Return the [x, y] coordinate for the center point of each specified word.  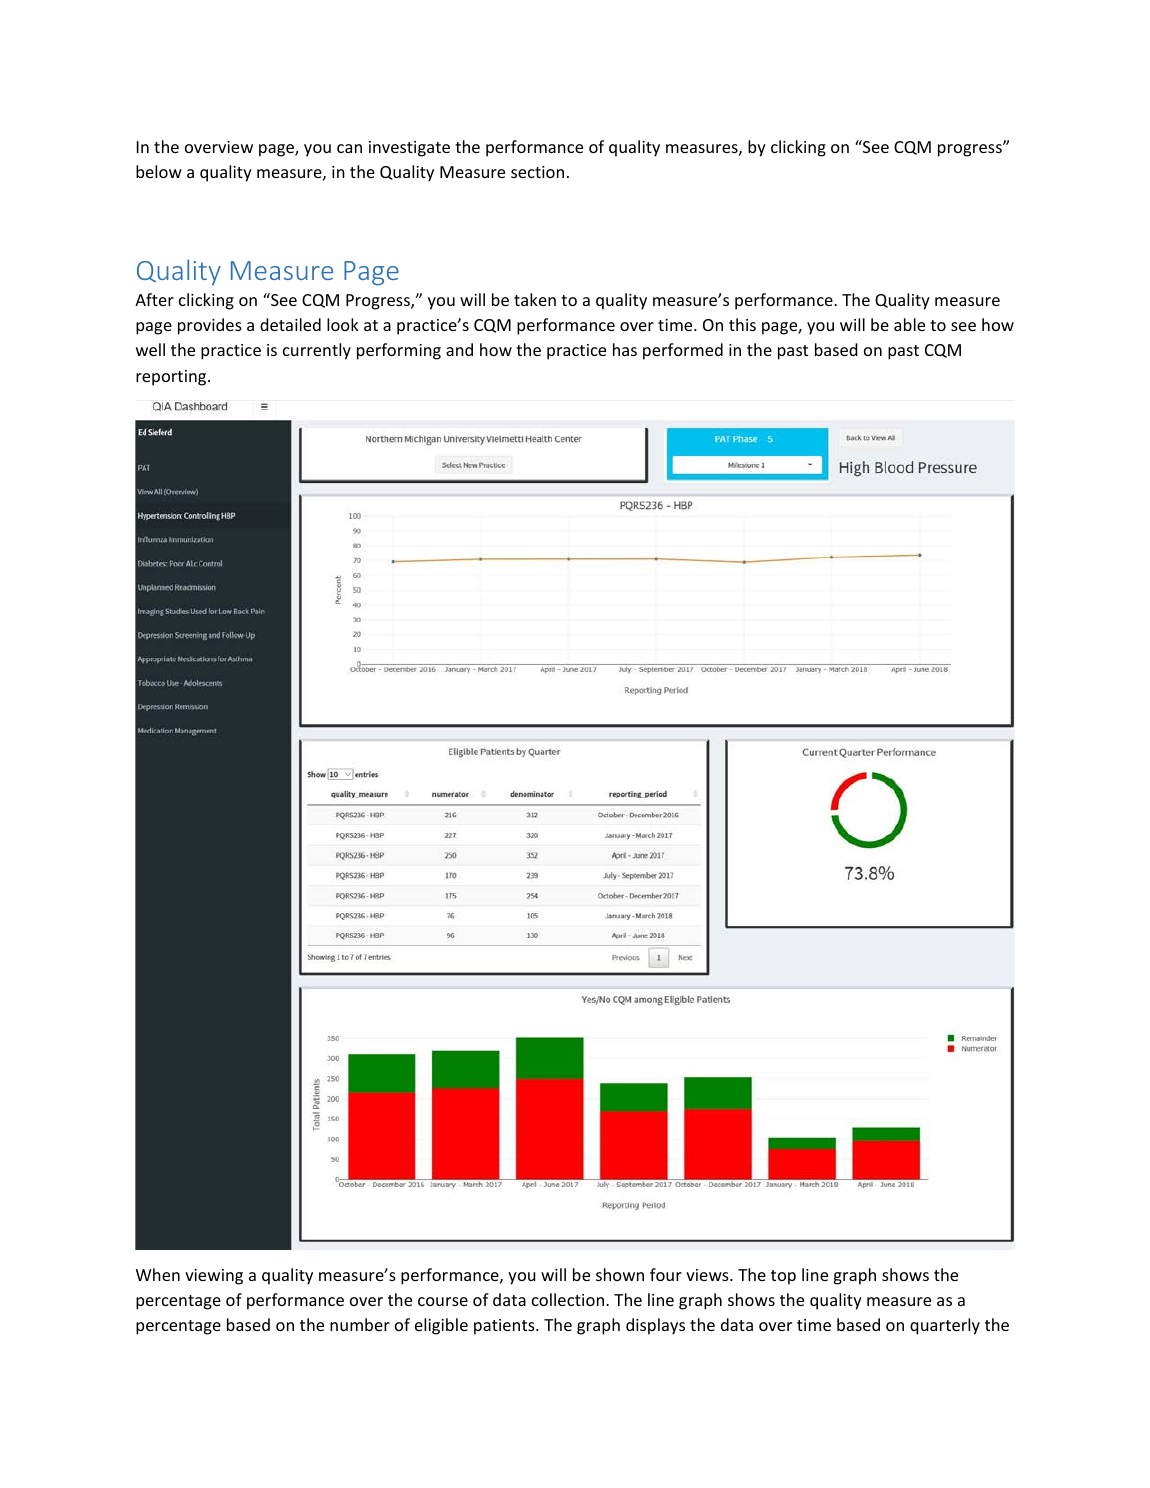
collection [568, 1299]
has [625, 349]
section [537, 172]
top [783, 1277]
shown [620, 1274]
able [909, 324]
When [158, 1274]
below [159, 171]
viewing [214, 1277]
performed [683, 351]
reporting [172, 378]
